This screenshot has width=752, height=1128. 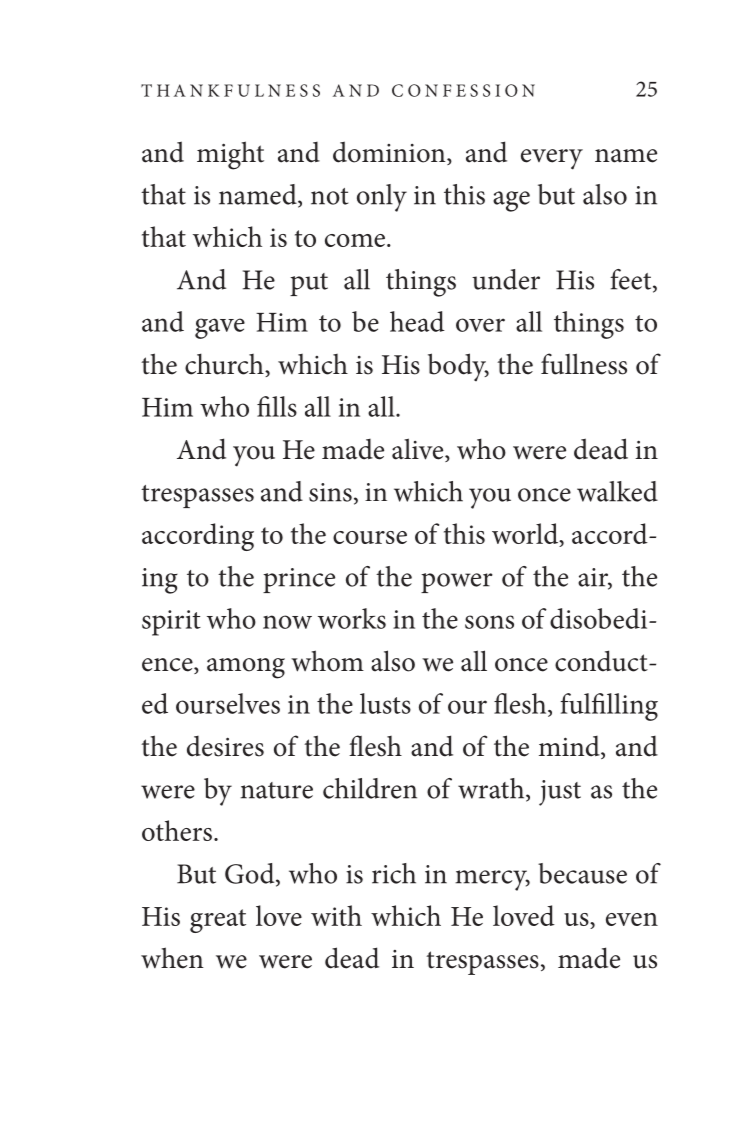 What do you see at coordinates (584, 364) in the screenshot?
I see `fullness` at bounding box center [584, 364].
